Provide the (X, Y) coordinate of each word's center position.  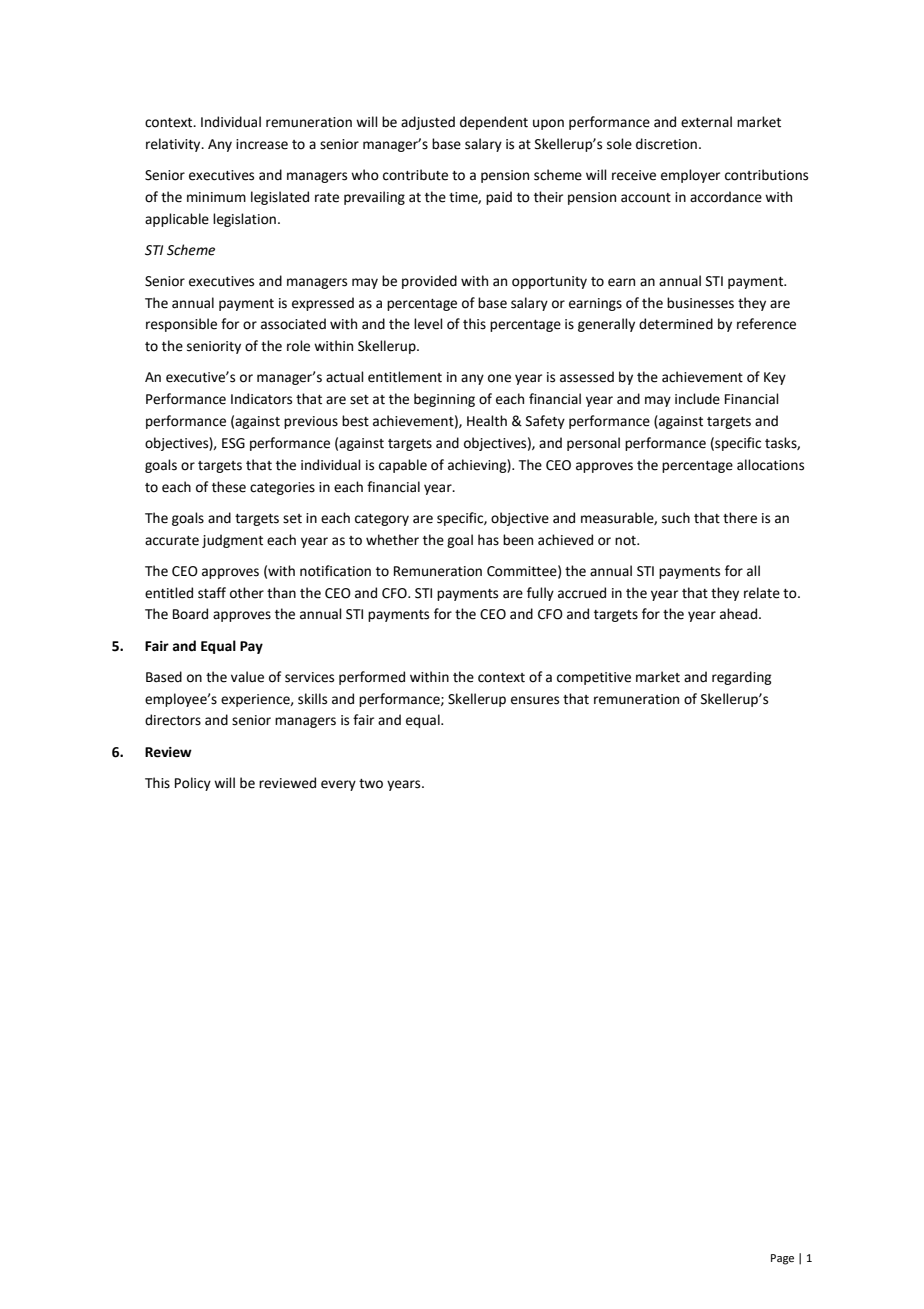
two (371, 784)
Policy (193, 784)
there (740, 518)
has (488, 540)
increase (262, 144)
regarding (742, 678)
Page (782, 1259)
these (229, 487)
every (338, 785)
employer (690, 176)
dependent (494, 123)
